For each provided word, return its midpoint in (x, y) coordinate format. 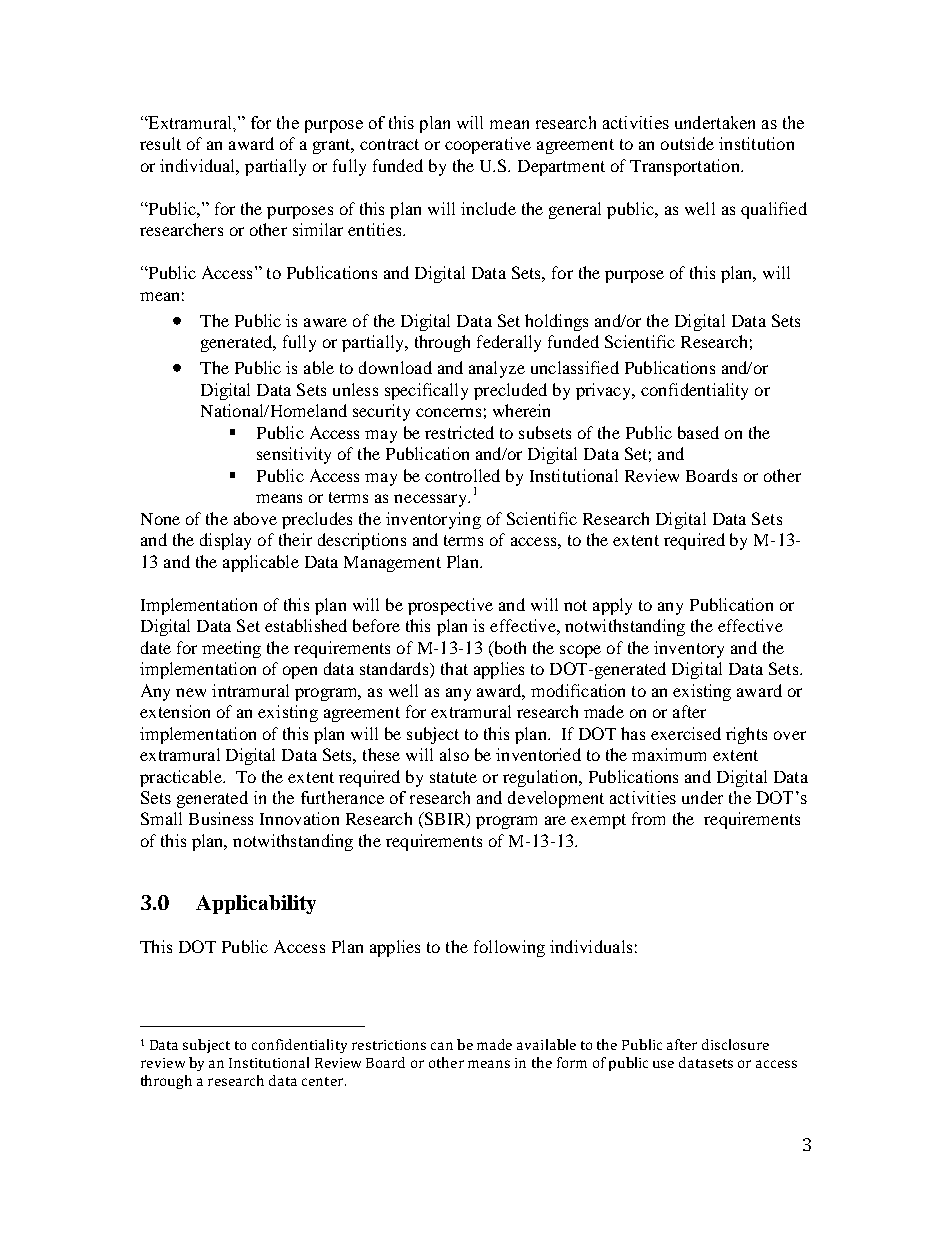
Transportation (686, 167)
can (442, 1046)
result (160, 143)
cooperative (488, 145)
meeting (231, 649)
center (324, 1081)
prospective (450, 606)
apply (612, 606)
